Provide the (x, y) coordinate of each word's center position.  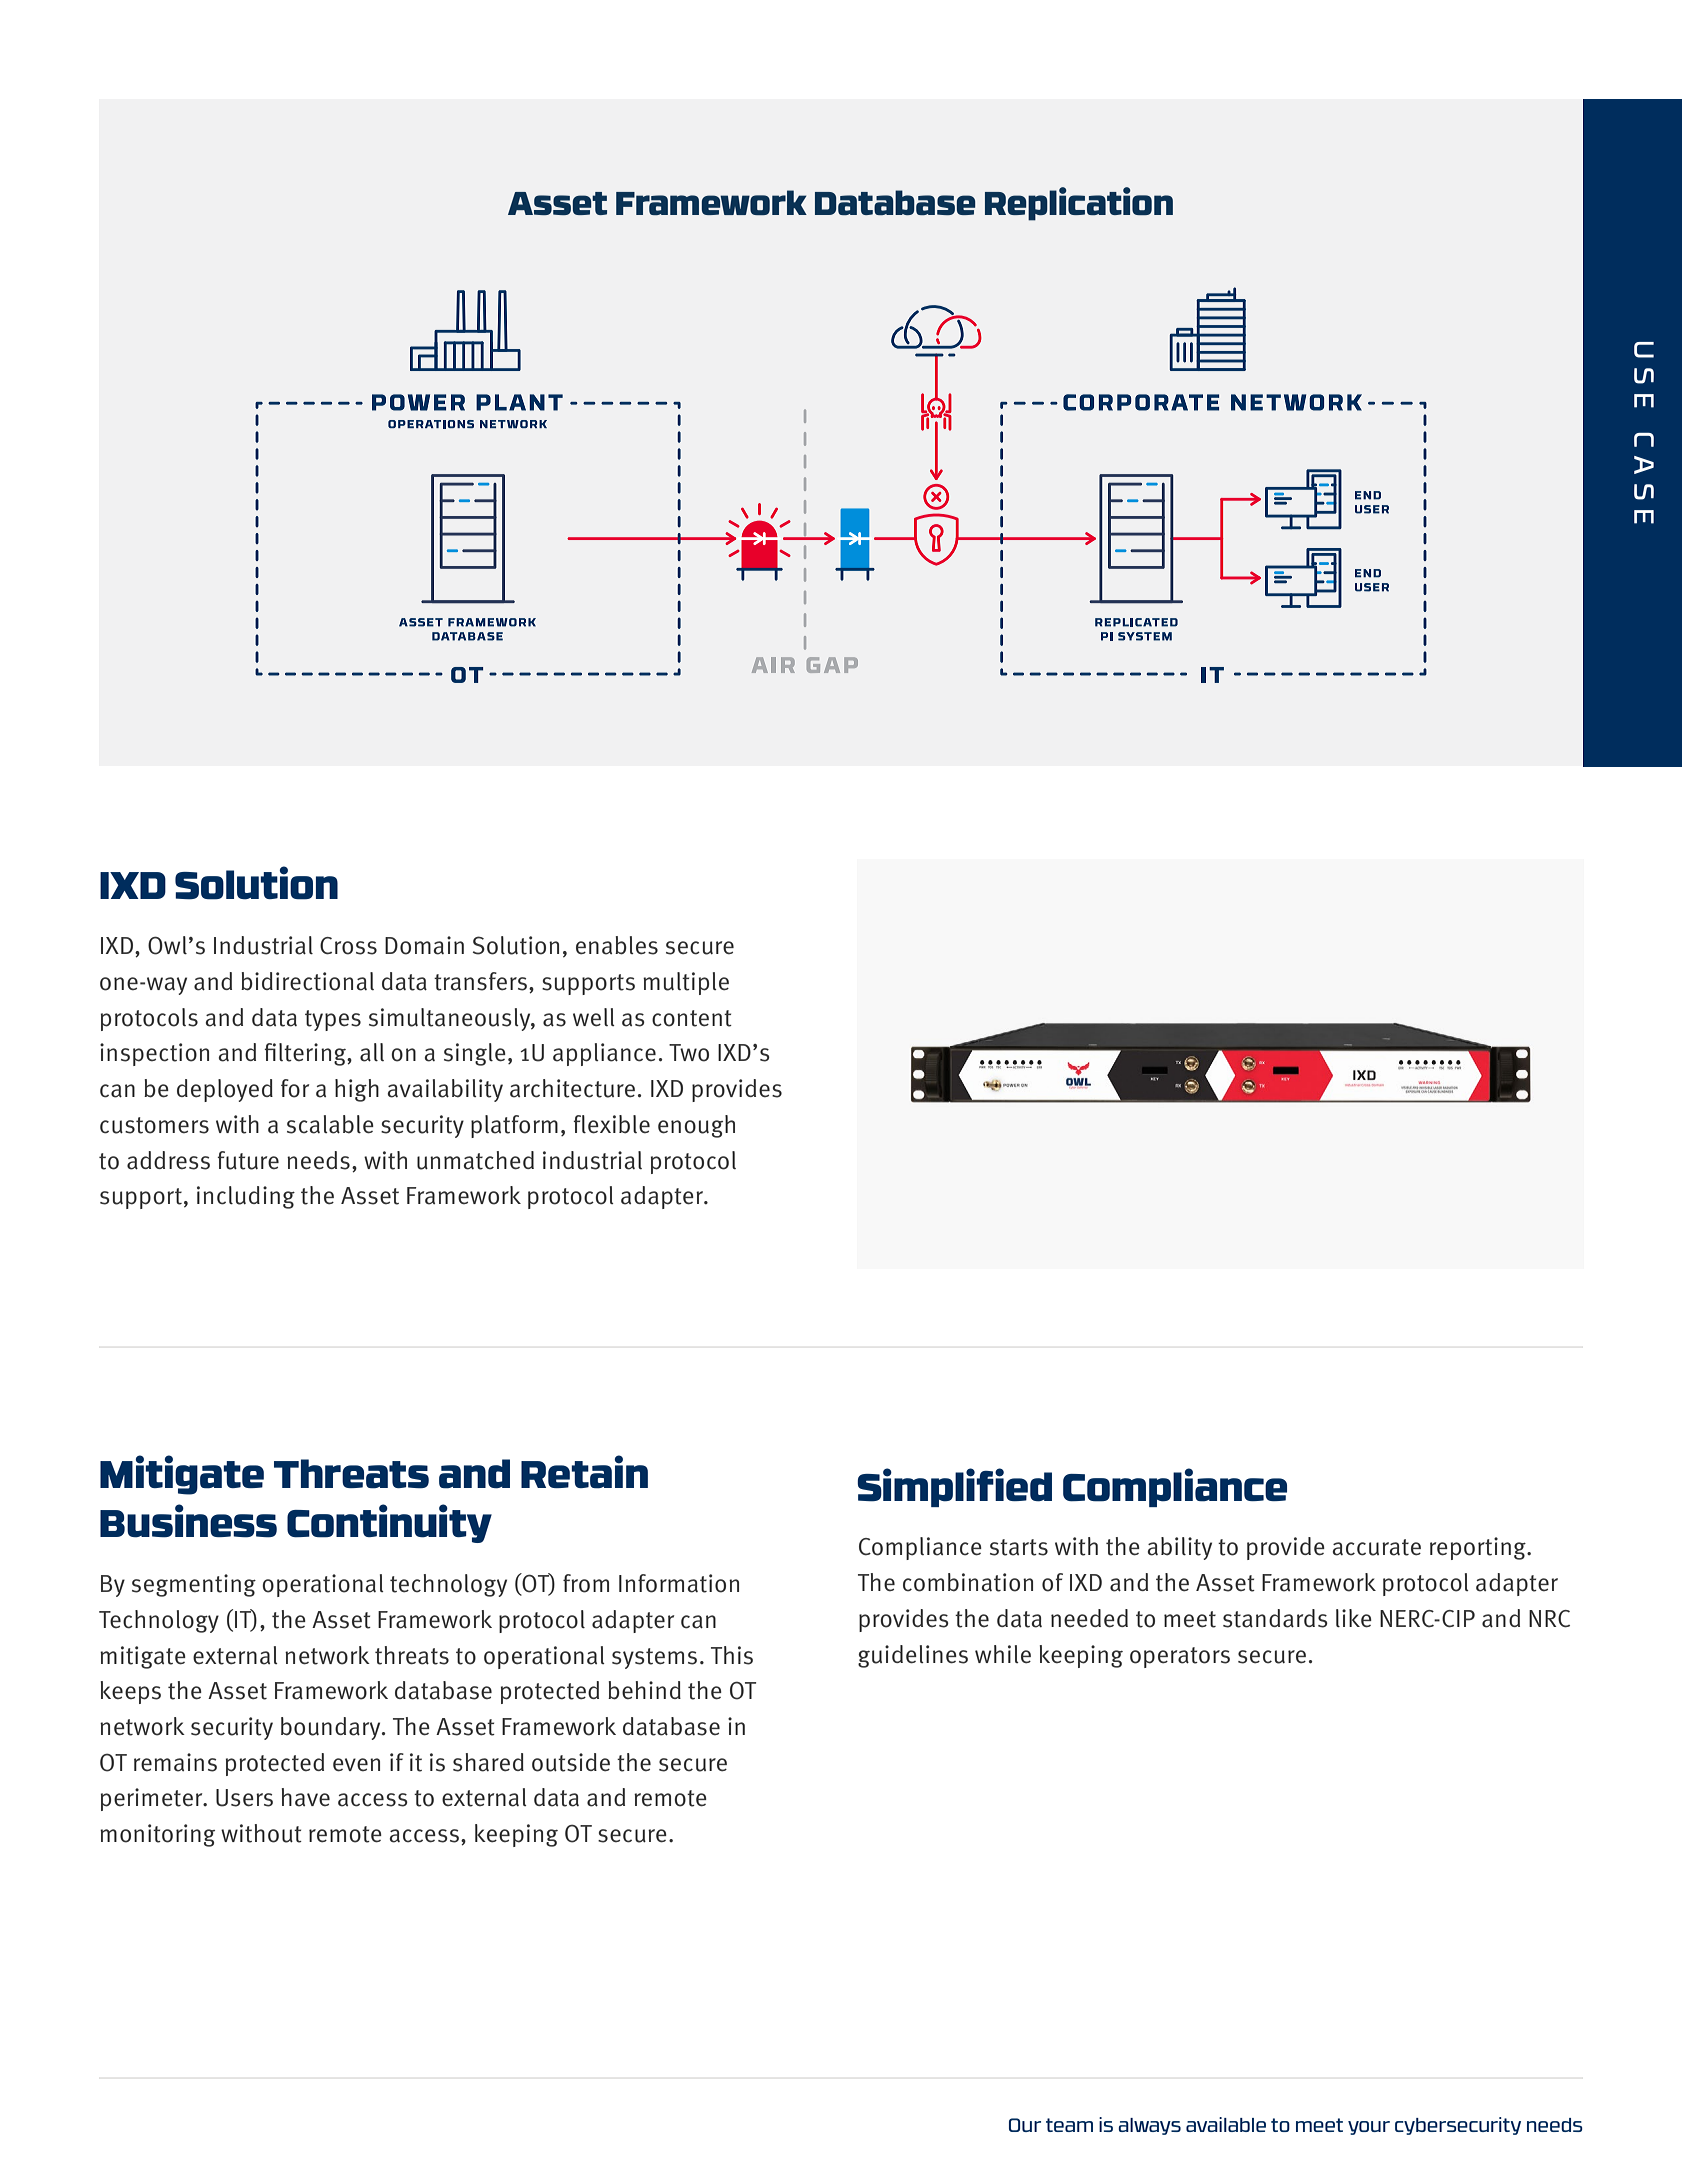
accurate (1376, 1547)
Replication (1079, 204)
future (248, 1160)
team (1069, 2125)
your (1369, 2128)
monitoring (157, 1835)
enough (696, 1126)
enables (617, 945)
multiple (686, 983)
